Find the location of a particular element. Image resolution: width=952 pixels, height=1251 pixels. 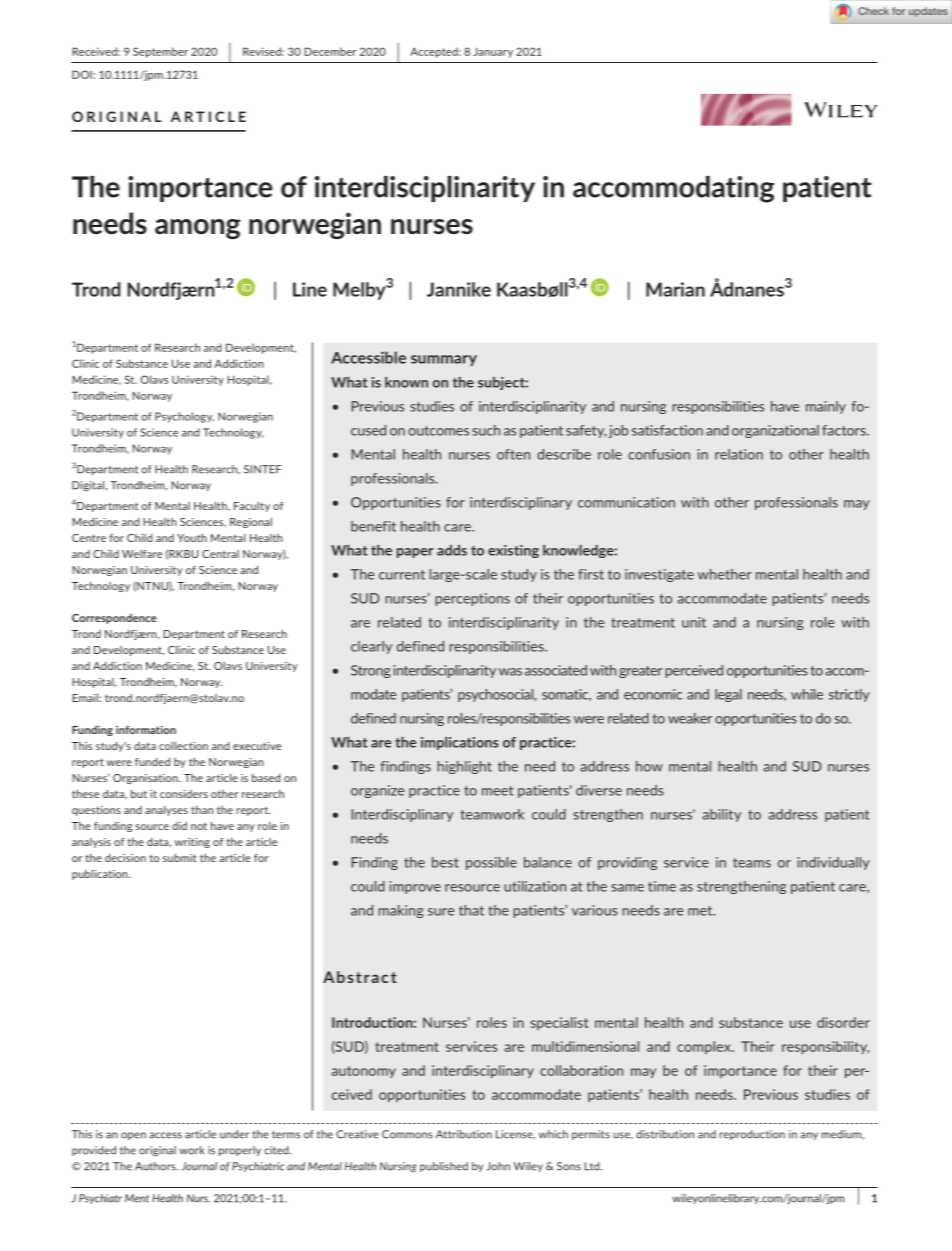

January is located at coordinates (493, 53).
